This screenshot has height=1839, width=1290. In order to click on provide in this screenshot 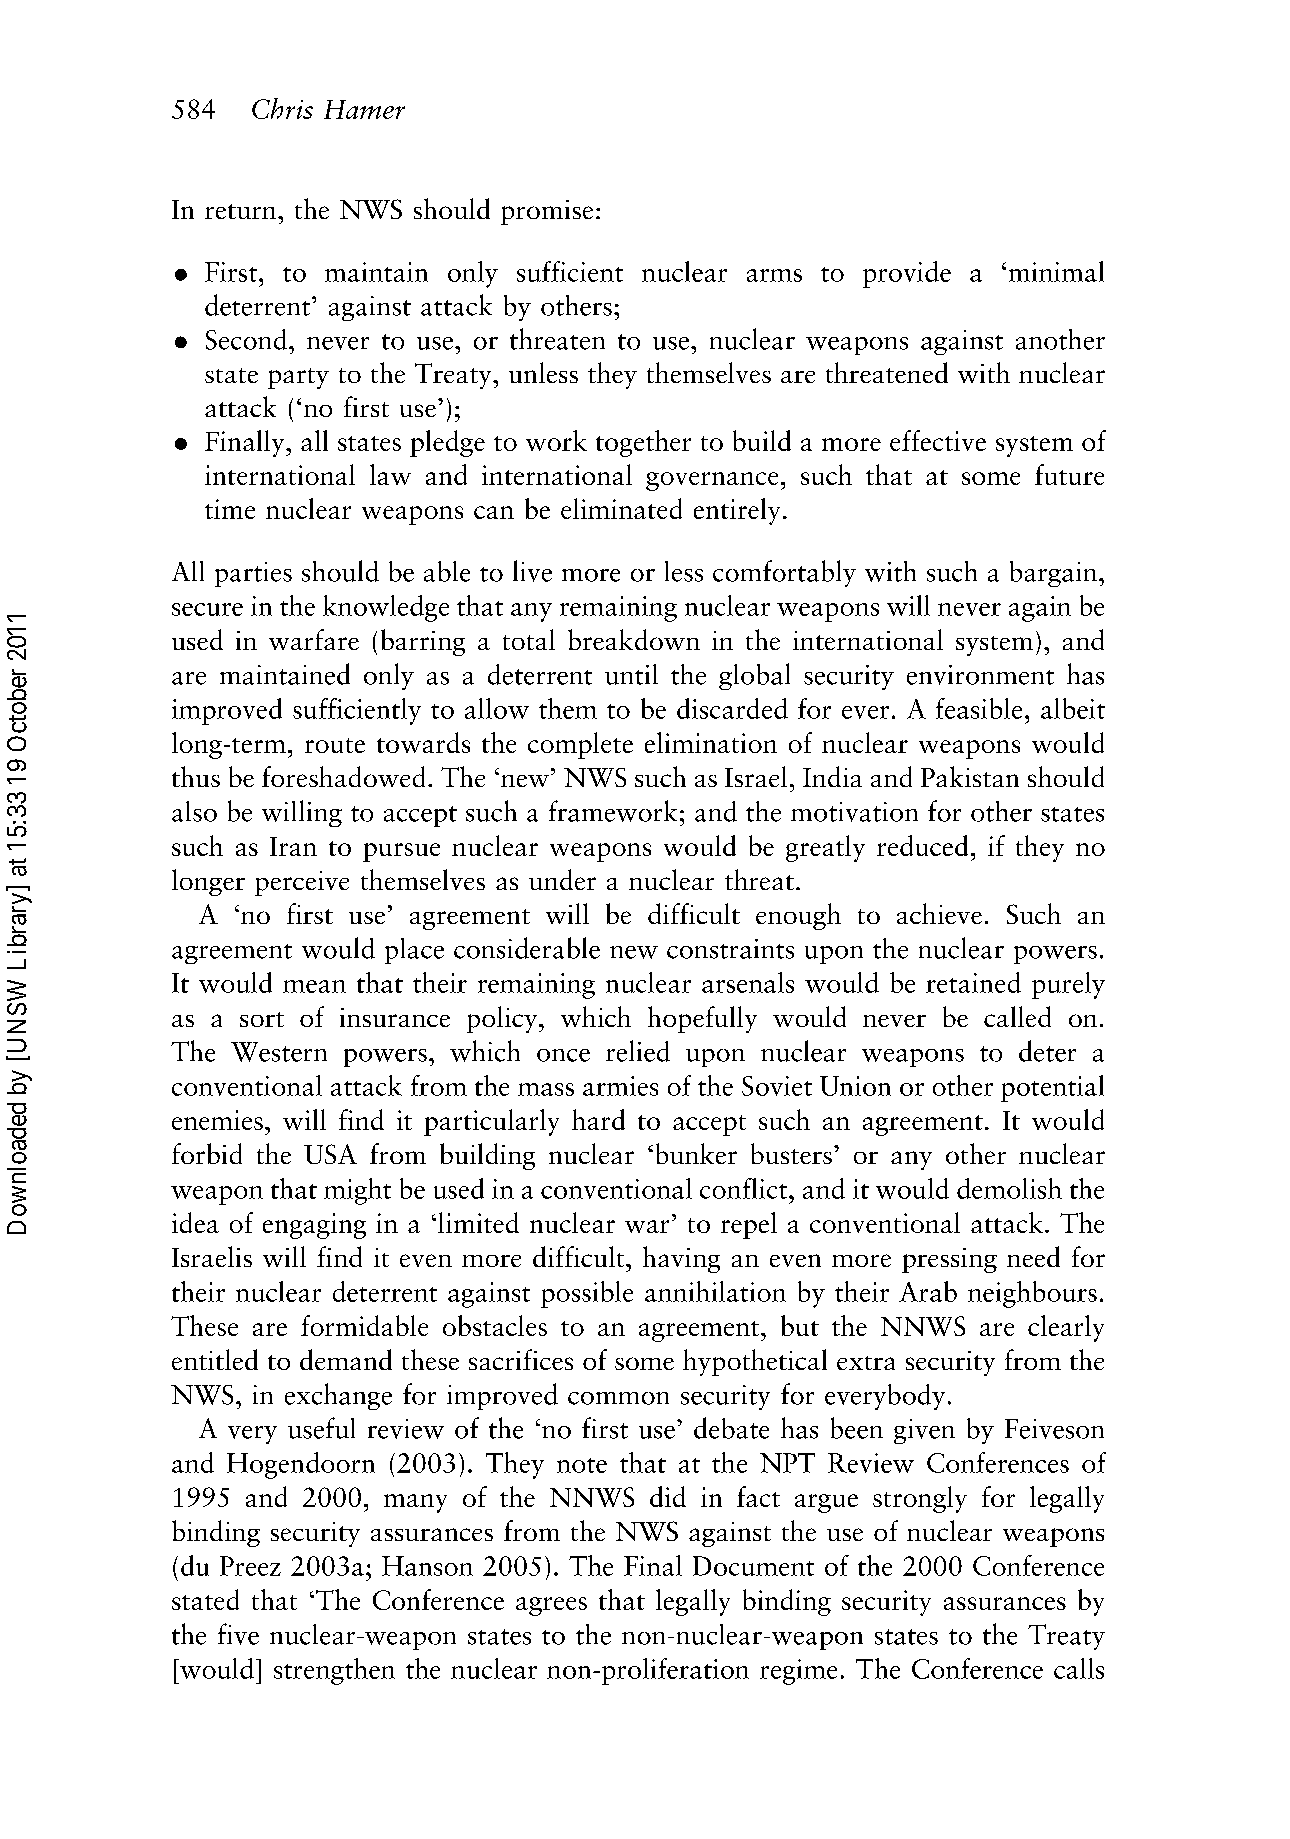, I will do `click(907, 274)`.
